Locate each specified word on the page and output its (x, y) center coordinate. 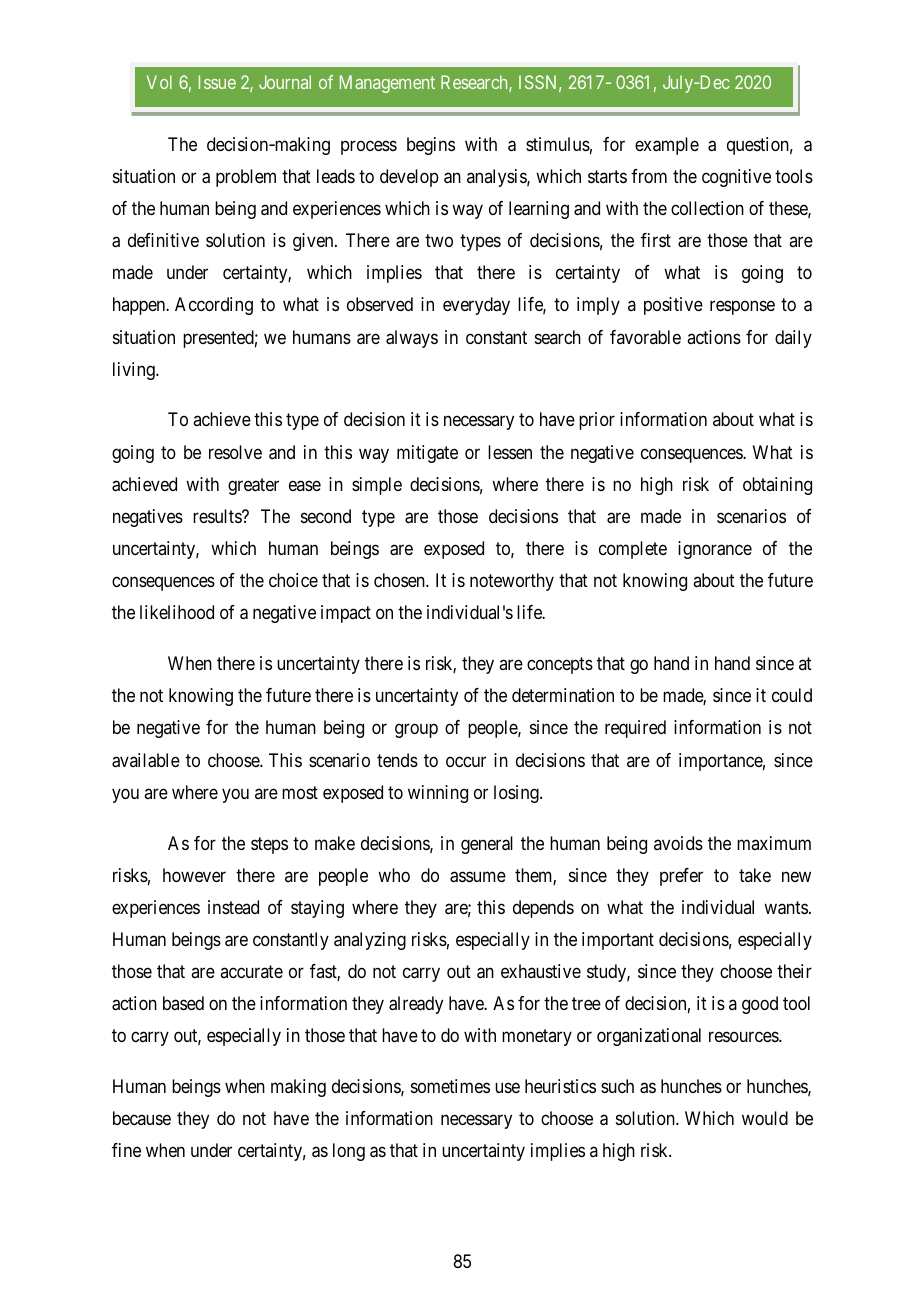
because (142, 1118)
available (146, 760)
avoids (678, 843)
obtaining (777, 486)
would (765, 1118)
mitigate (427, 454)
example (667, 146)
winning (438, 794)
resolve (235, 452)
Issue (217, 82)
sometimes (450, 1086)
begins (431, 146)
